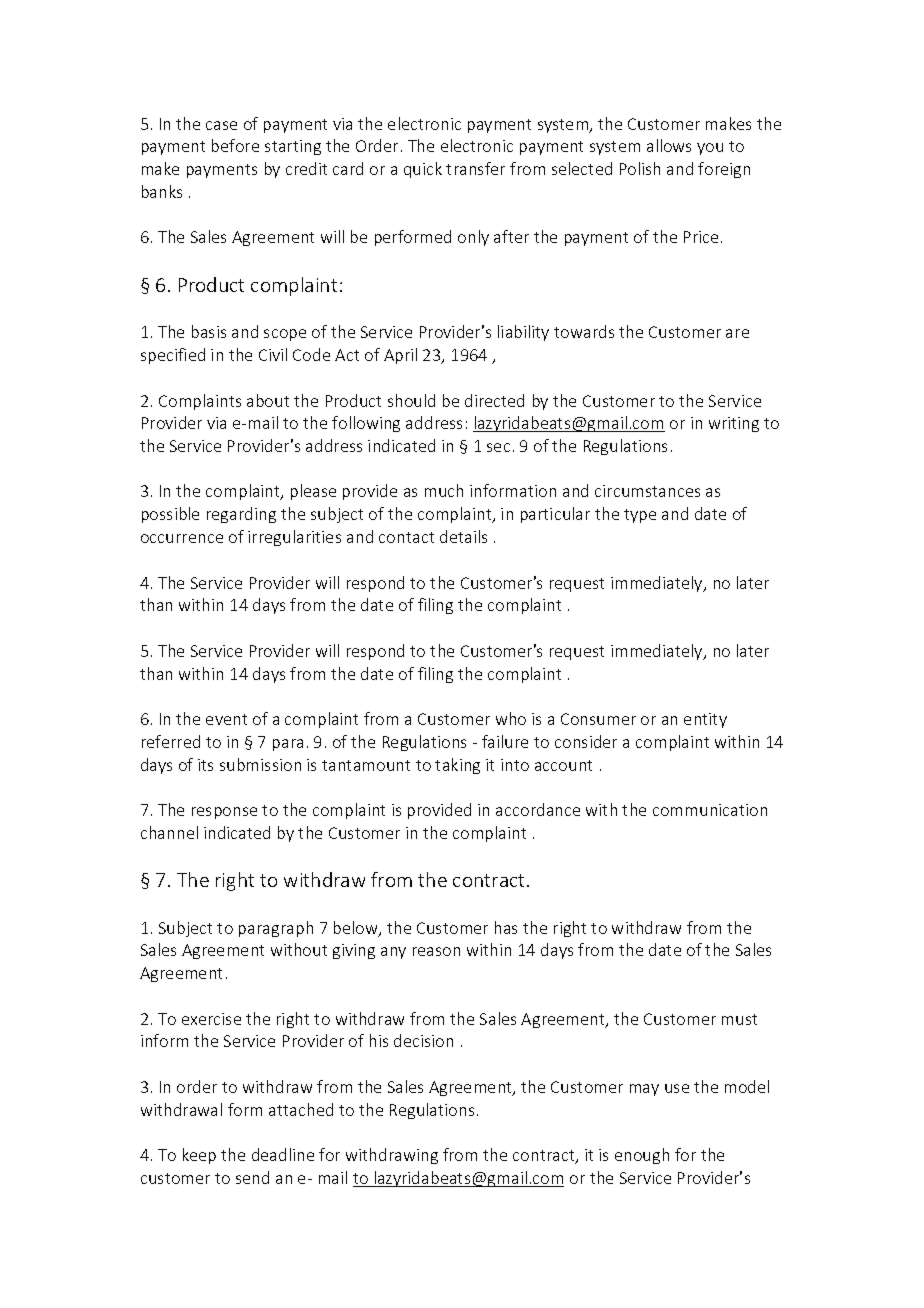 The image size is (924, 1308). Describe the element at coordinates (734, 424) in the image. I see `writing` at that location.
